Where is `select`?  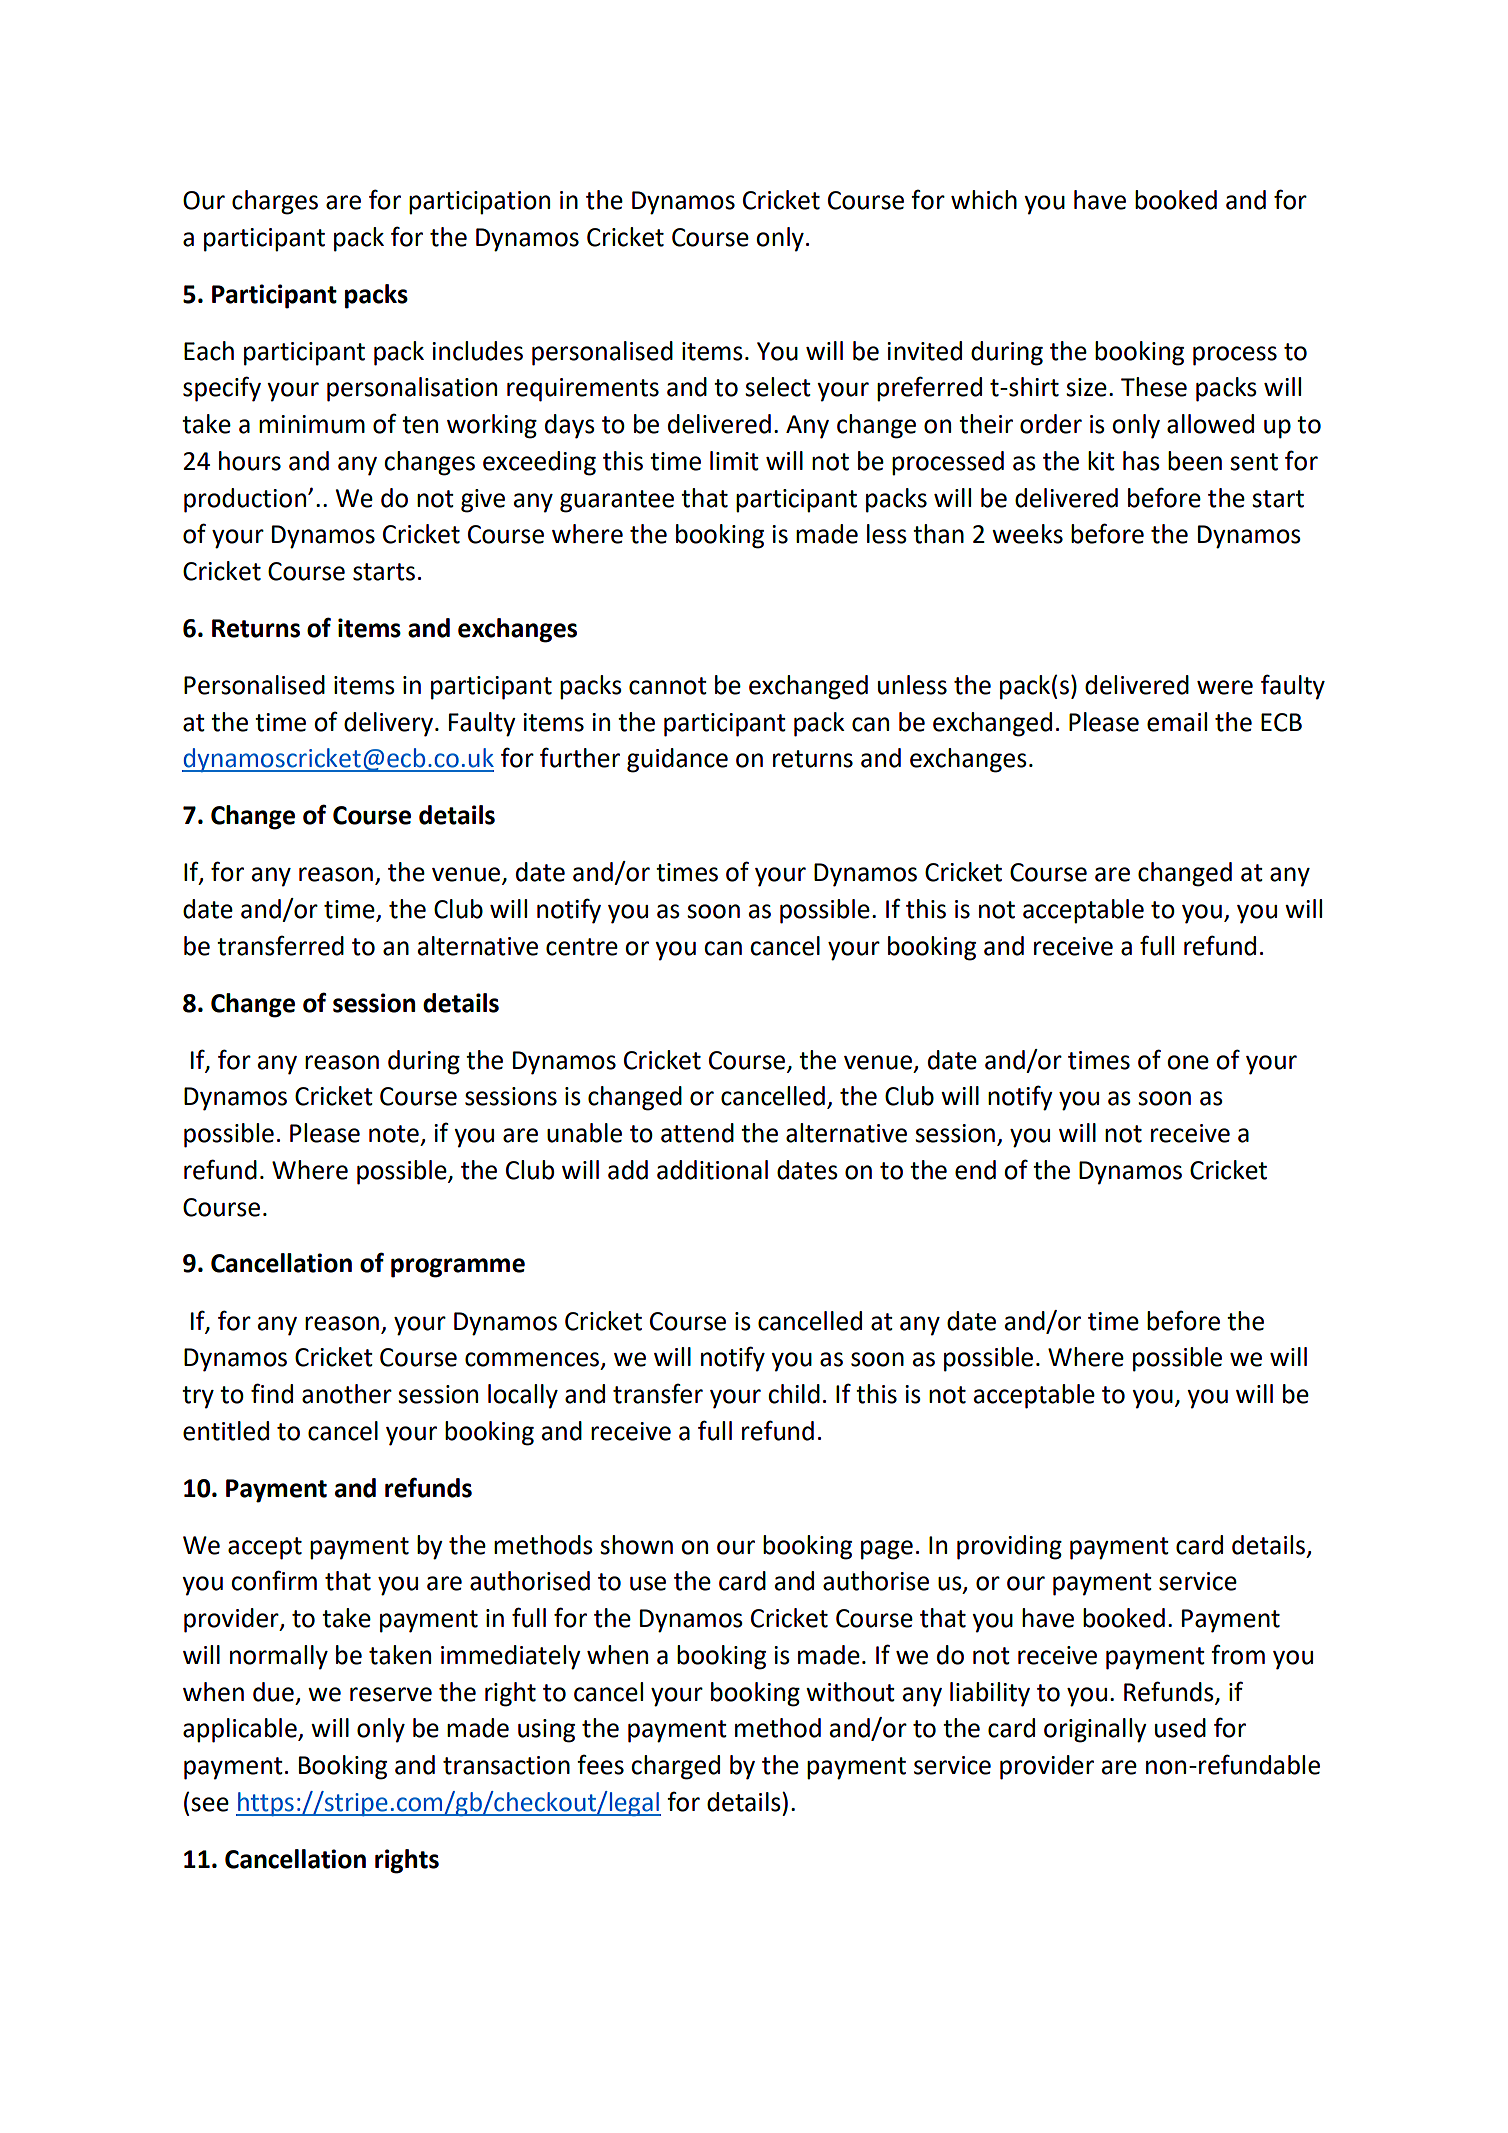 select is located at coordinates (778, 387).
